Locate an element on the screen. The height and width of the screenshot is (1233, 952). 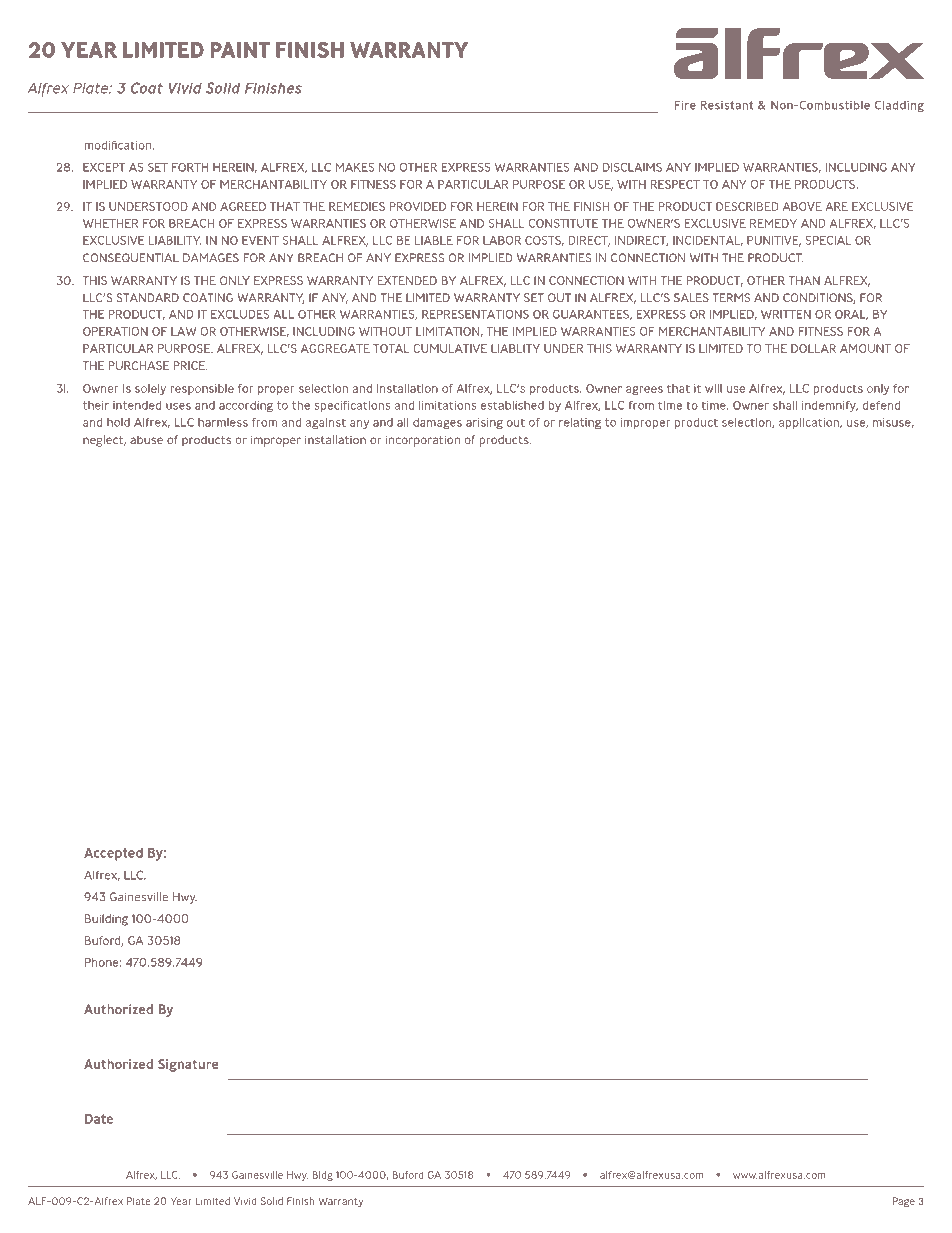
DISCLAIMS is located at coordinates (632, 167).
